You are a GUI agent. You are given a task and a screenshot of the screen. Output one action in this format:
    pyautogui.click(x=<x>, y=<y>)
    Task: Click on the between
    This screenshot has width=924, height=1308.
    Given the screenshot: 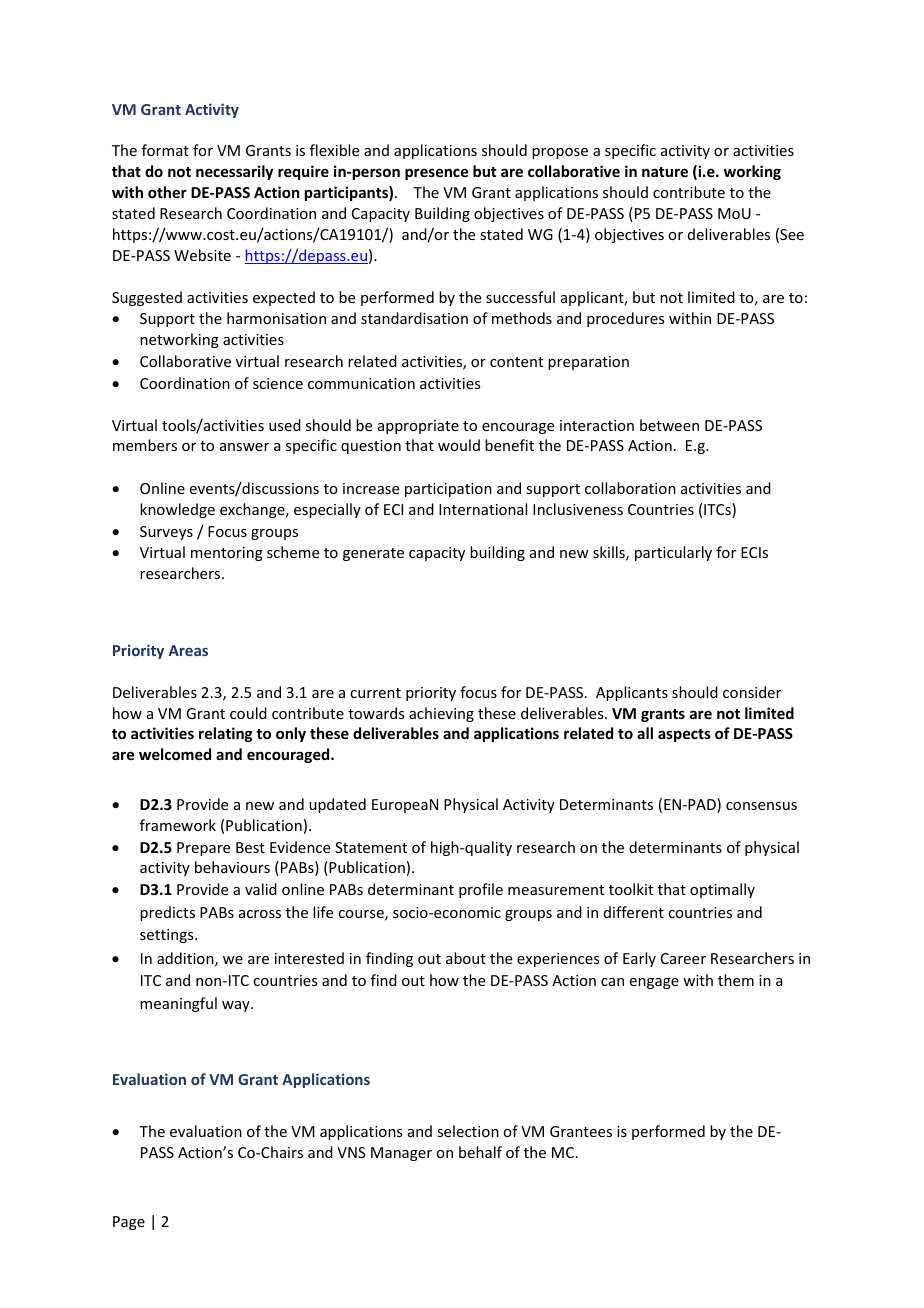 What is the action you would take?
    pyautogui.click(x=669, y=425)
